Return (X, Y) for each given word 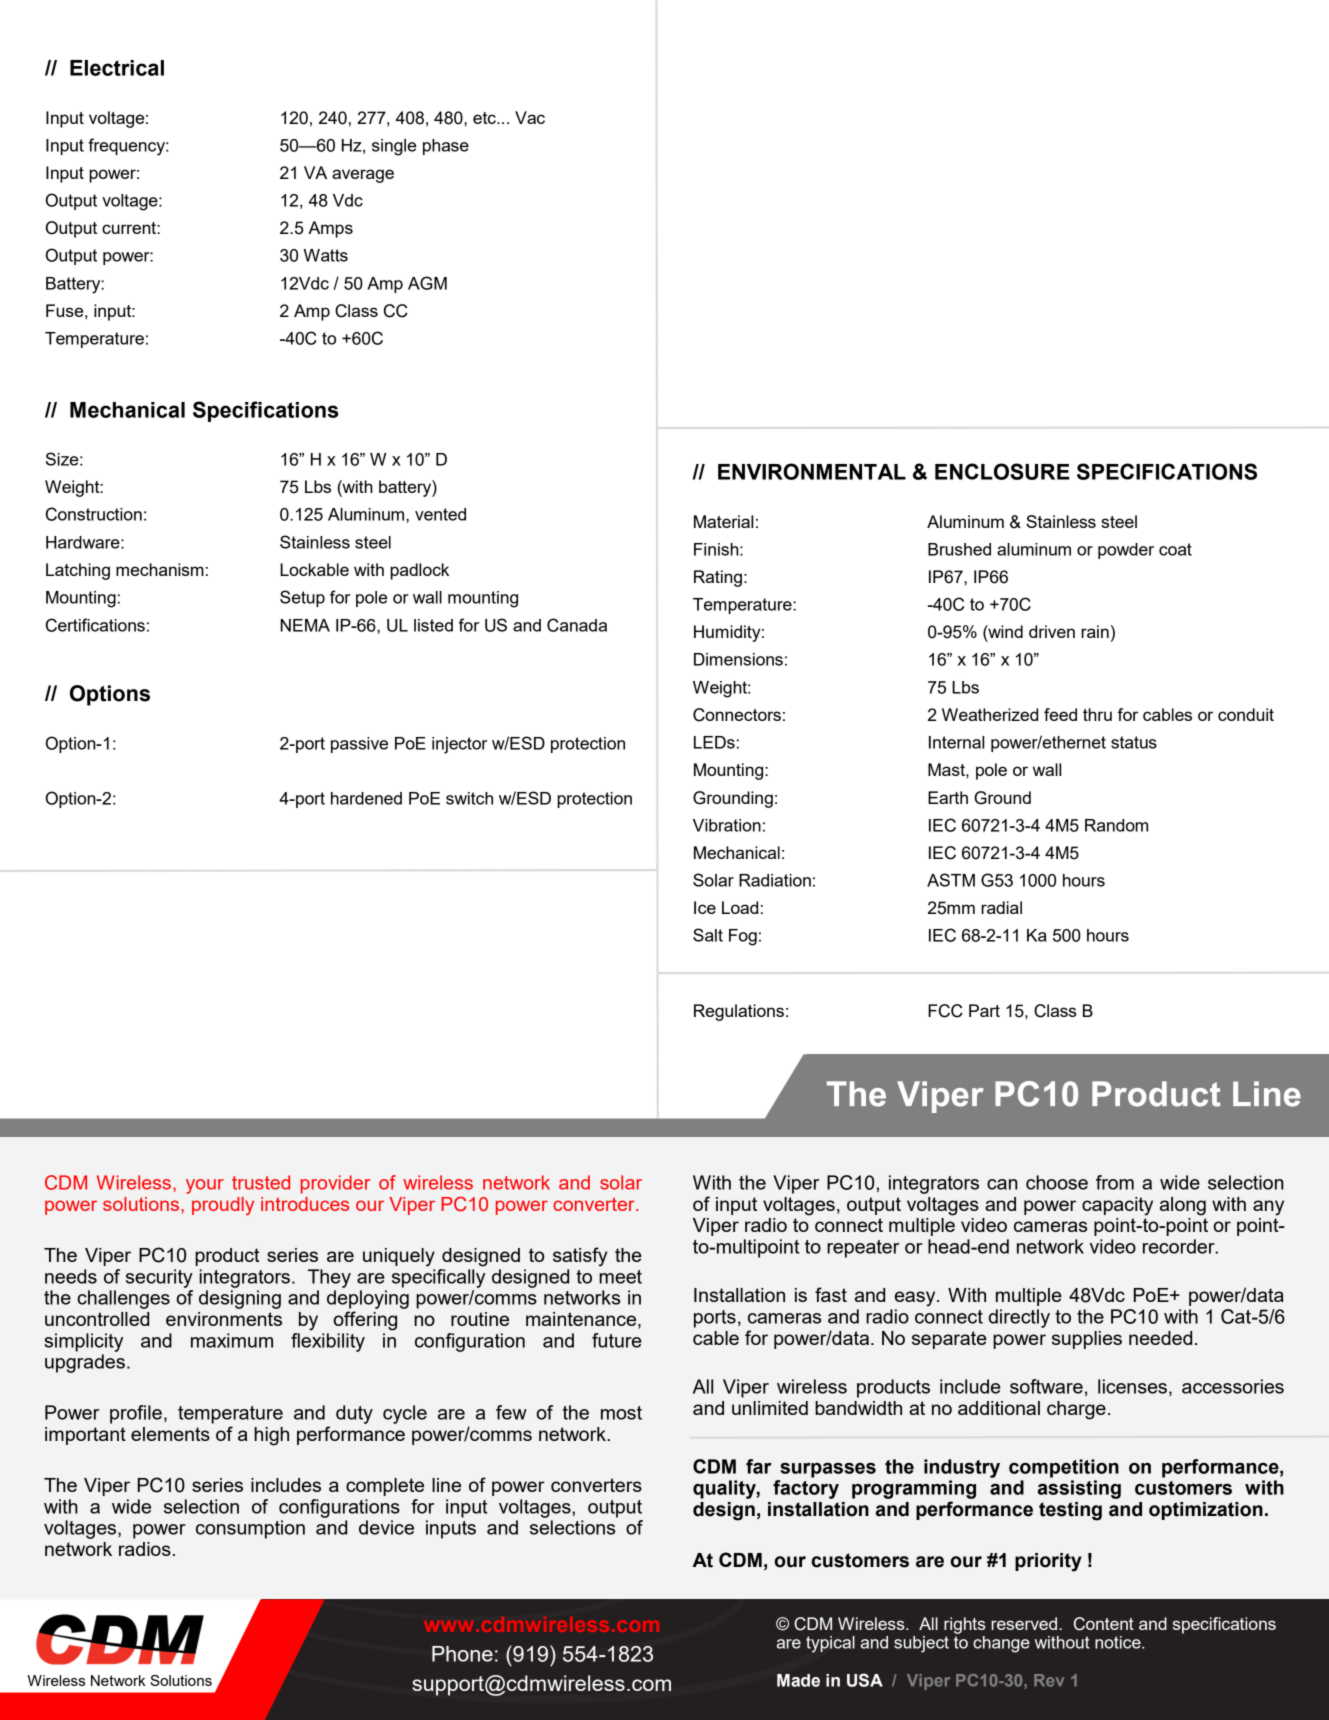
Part (984, 1010)
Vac (530, 117)
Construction (94, 514)
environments (224, 1319)
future (617, 1340)
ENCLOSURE (1002, 471)
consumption (250, 1529)
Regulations (739, 1012)
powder (1126, 551)
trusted (261, 1182)
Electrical (117, 68)
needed (1160, 1338)
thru (1097, 714)
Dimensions (738, 659)
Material (723, 521)
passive (359, 745)
